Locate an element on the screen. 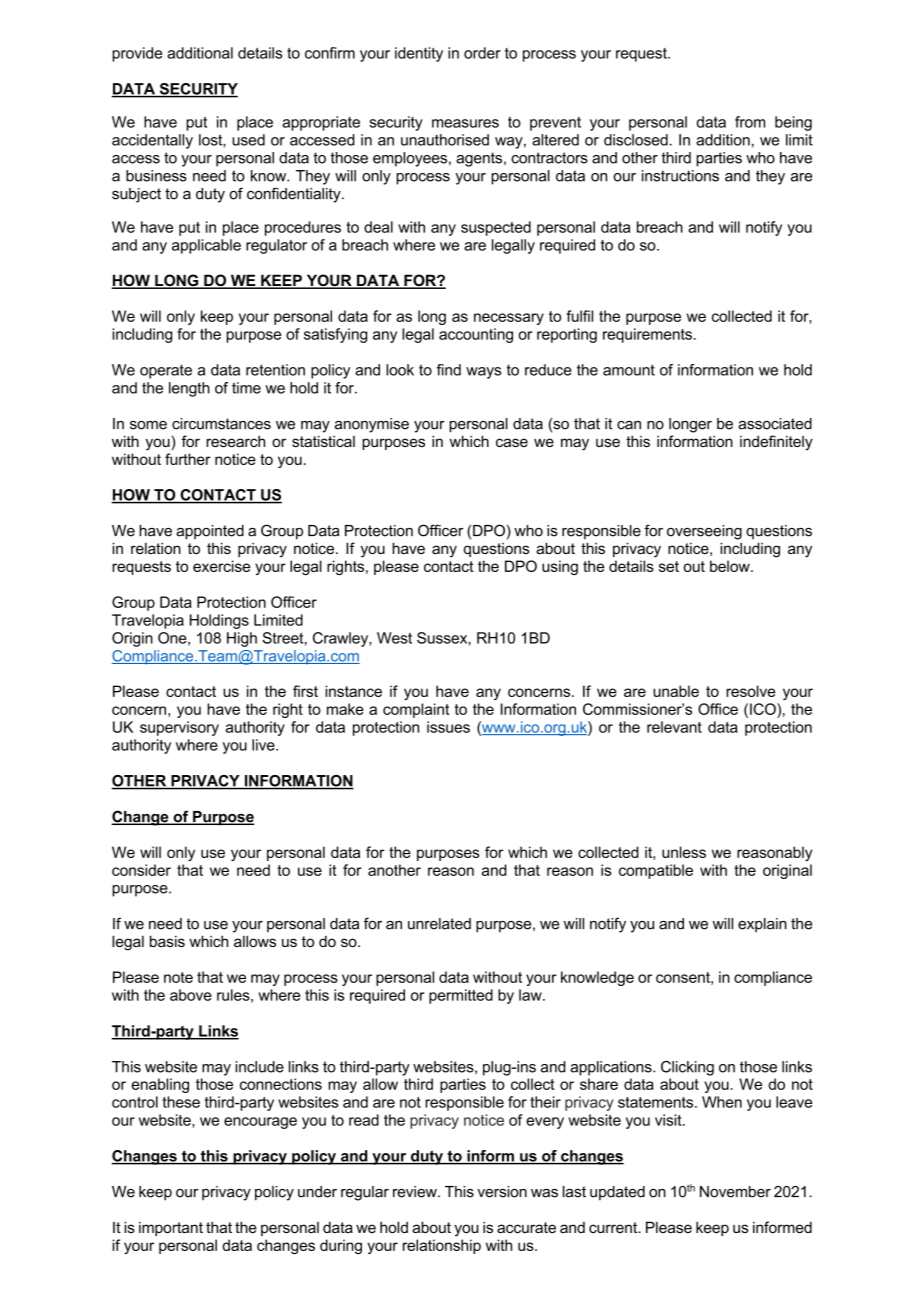 The image size is (924, 1308). case is located at coordinates (512, 442).
